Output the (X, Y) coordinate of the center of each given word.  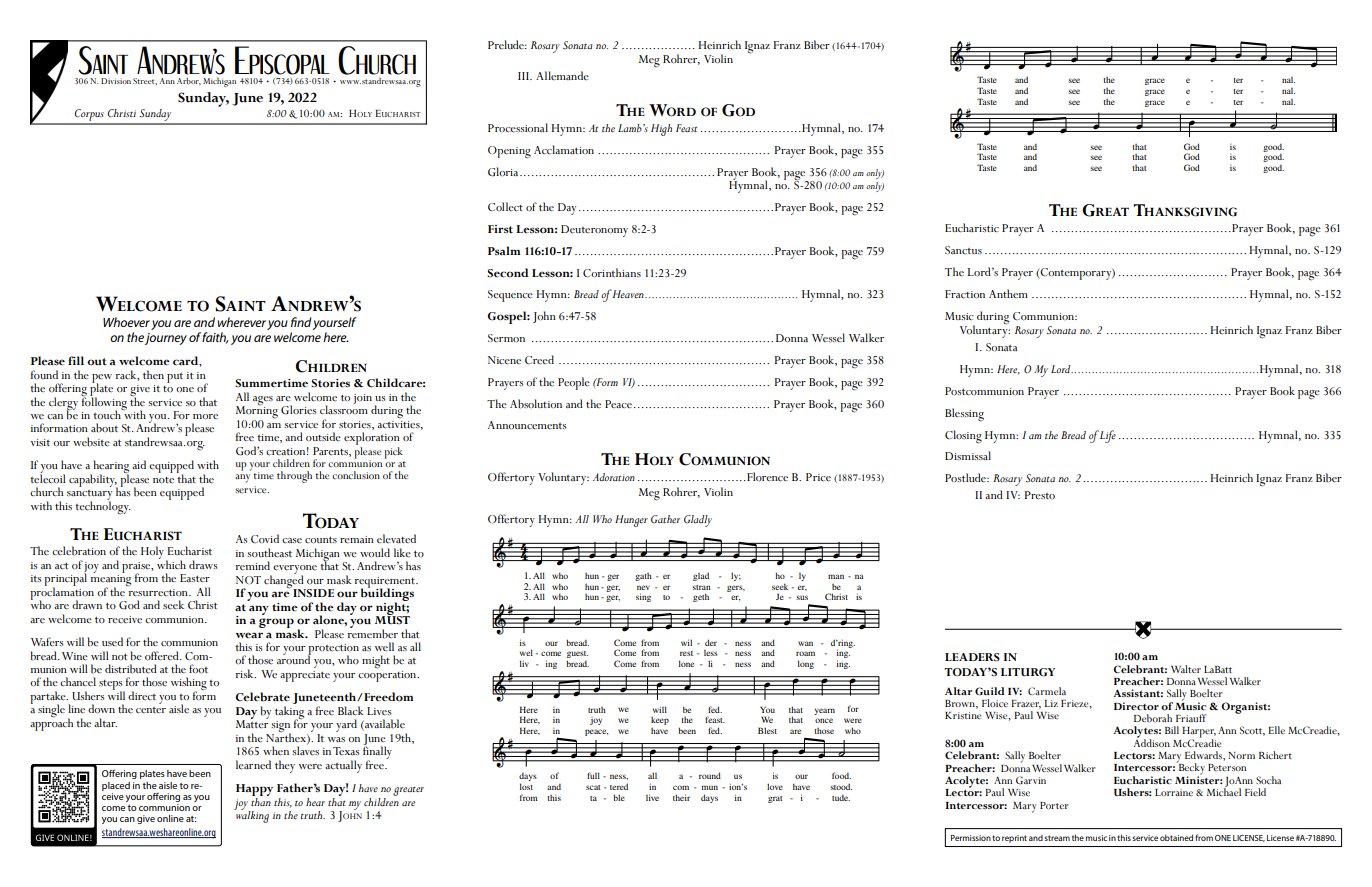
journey (166, 339)
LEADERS (972, 657)
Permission (971, 838)
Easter (195, 578)
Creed (539, 359)
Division (116, 81)
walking (251, 815)
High (661, 130)
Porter (1054, 805)
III (524, 76)
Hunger (631, 521)
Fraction (965, 294)
